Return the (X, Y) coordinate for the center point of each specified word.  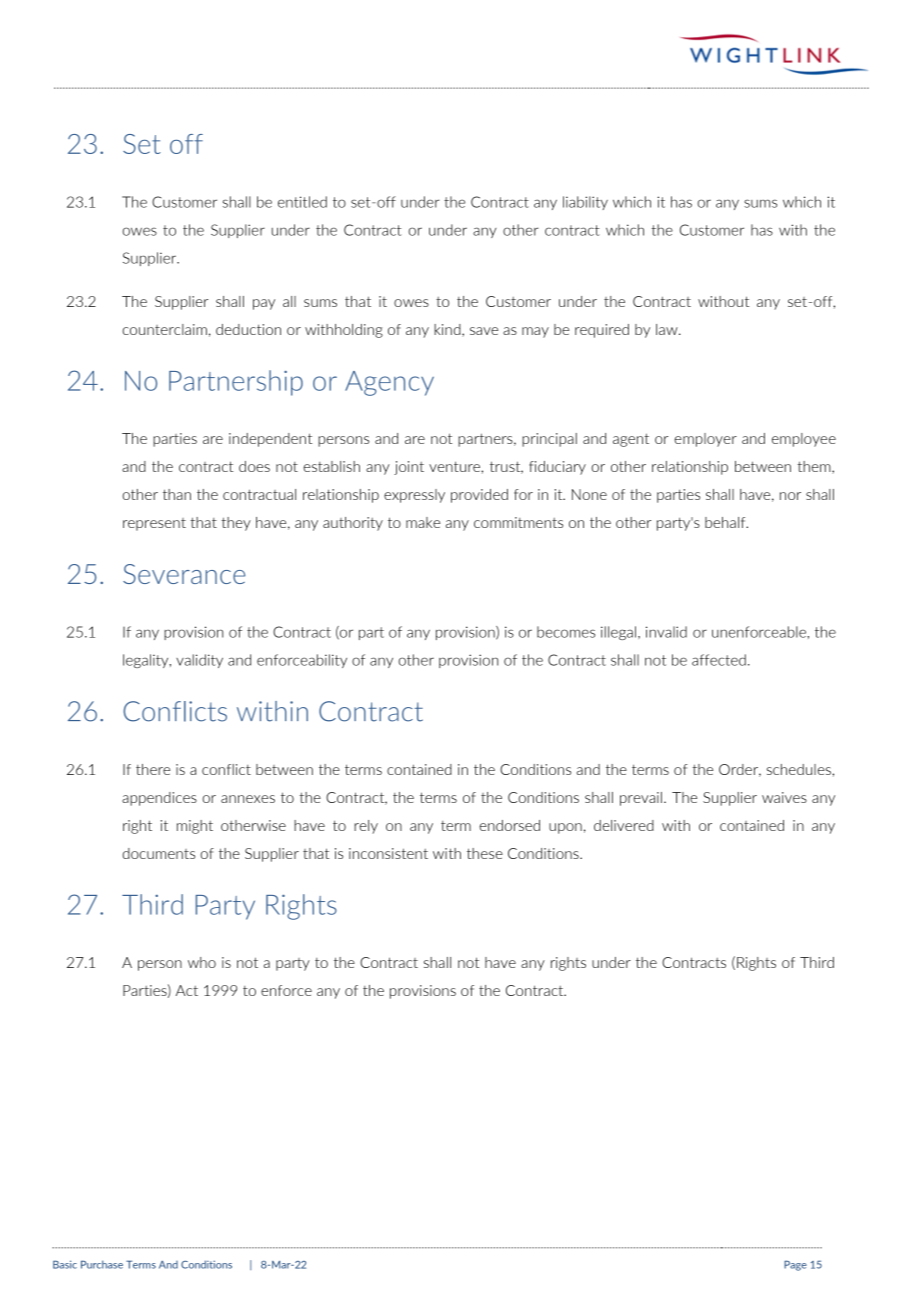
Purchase (102, 1264)
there (153, 769)
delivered (624, 825)
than (177, 494)
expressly (414, 496)
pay (264, 304)
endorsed (510, 825)
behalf (726, 522)
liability (585, 203)
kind (448, 330)
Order (740, 770)
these (485, 853)
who (202, 962)
